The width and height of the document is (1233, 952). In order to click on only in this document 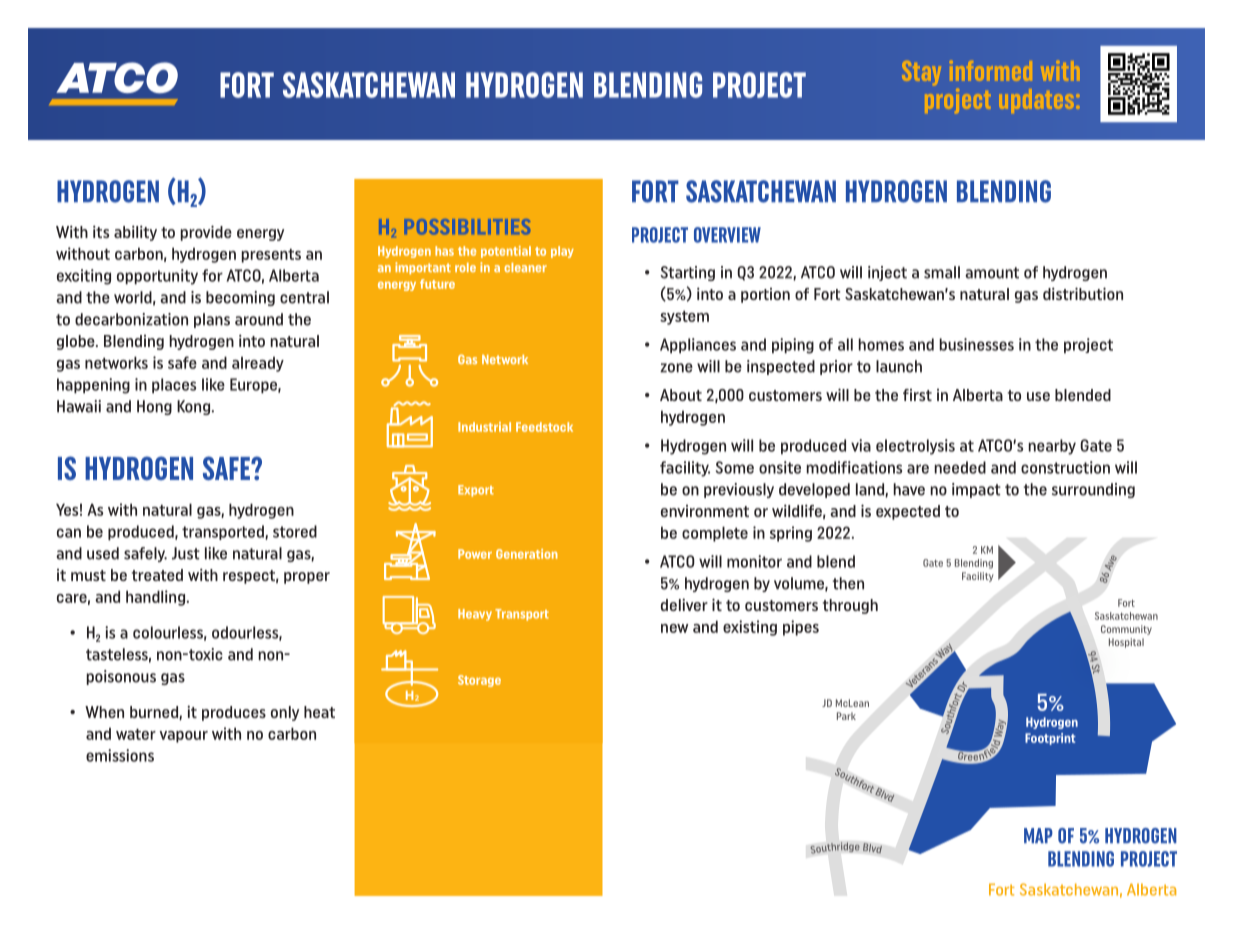, I will do `click(285, 713)`.
